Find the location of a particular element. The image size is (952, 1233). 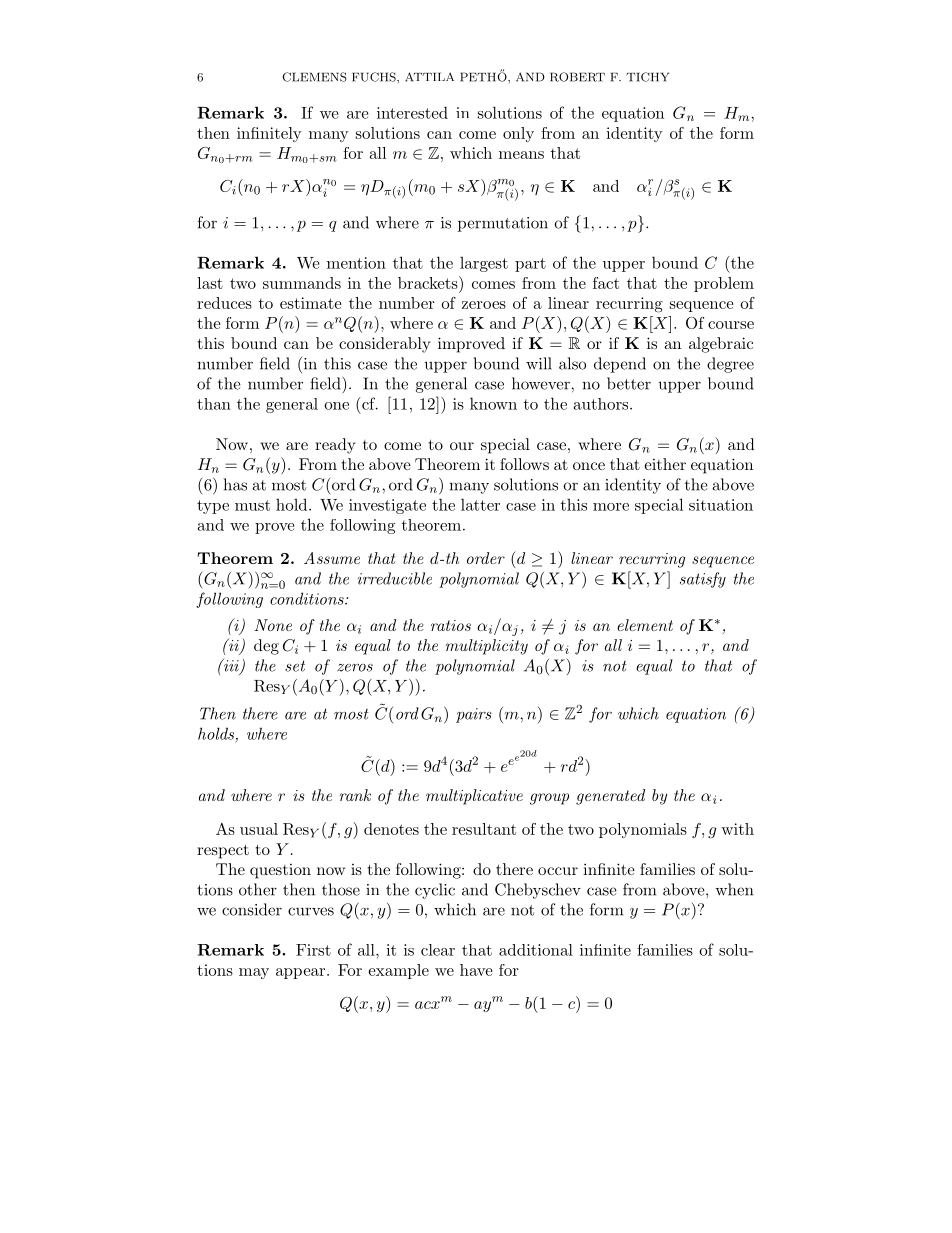

First is located at coordinates (313, 950).
